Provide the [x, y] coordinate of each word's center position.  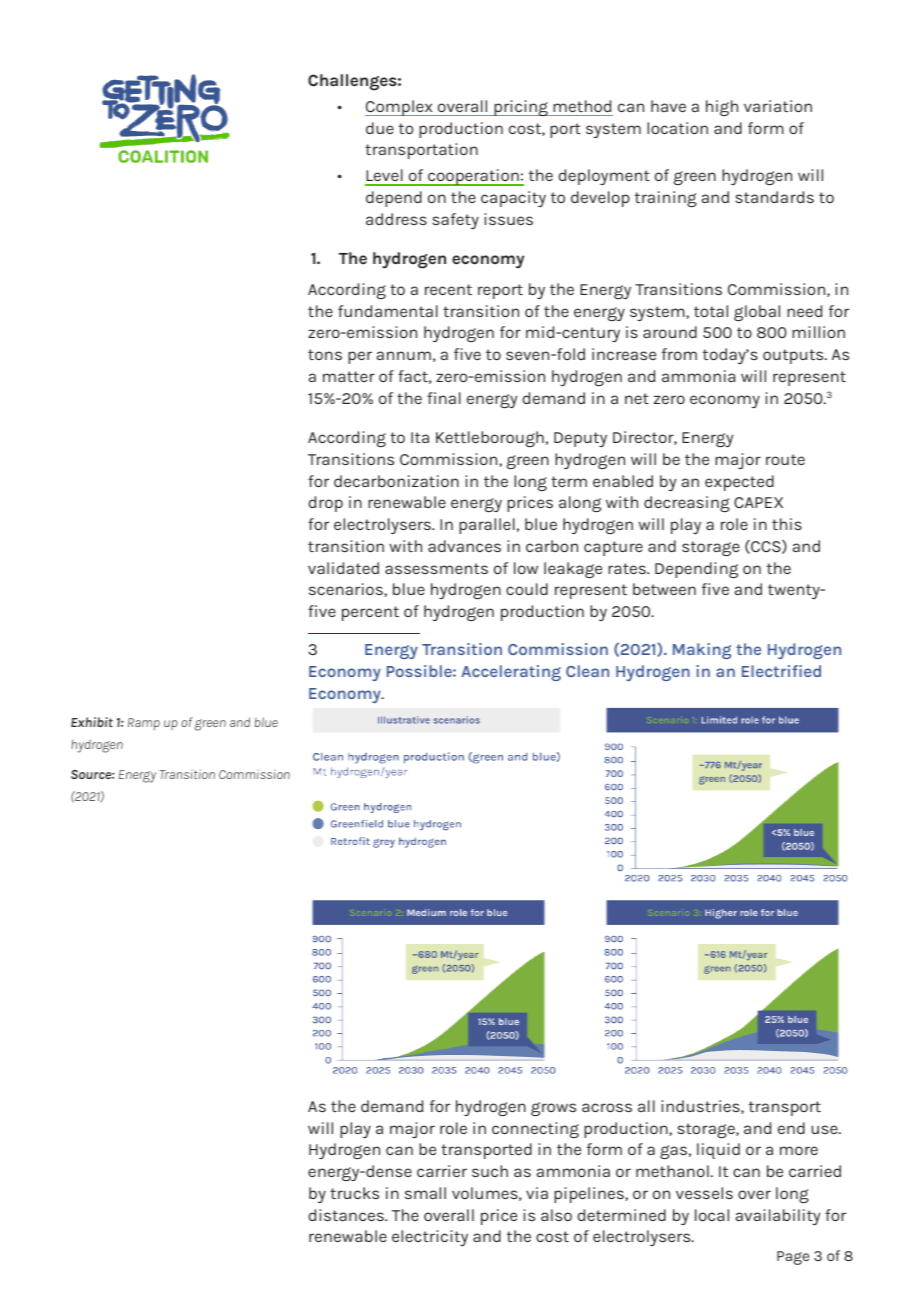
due [380, 128]
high [722, 108]
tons [325, 354]
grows [553, 1109]
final [444, 398]
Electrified [781, 671]
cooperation [473, 177]
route [785, 459]
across [607, 1107]
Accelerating [511, 673]
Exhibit [92, 722]
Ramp [144, 724]
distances [347, 1215]
